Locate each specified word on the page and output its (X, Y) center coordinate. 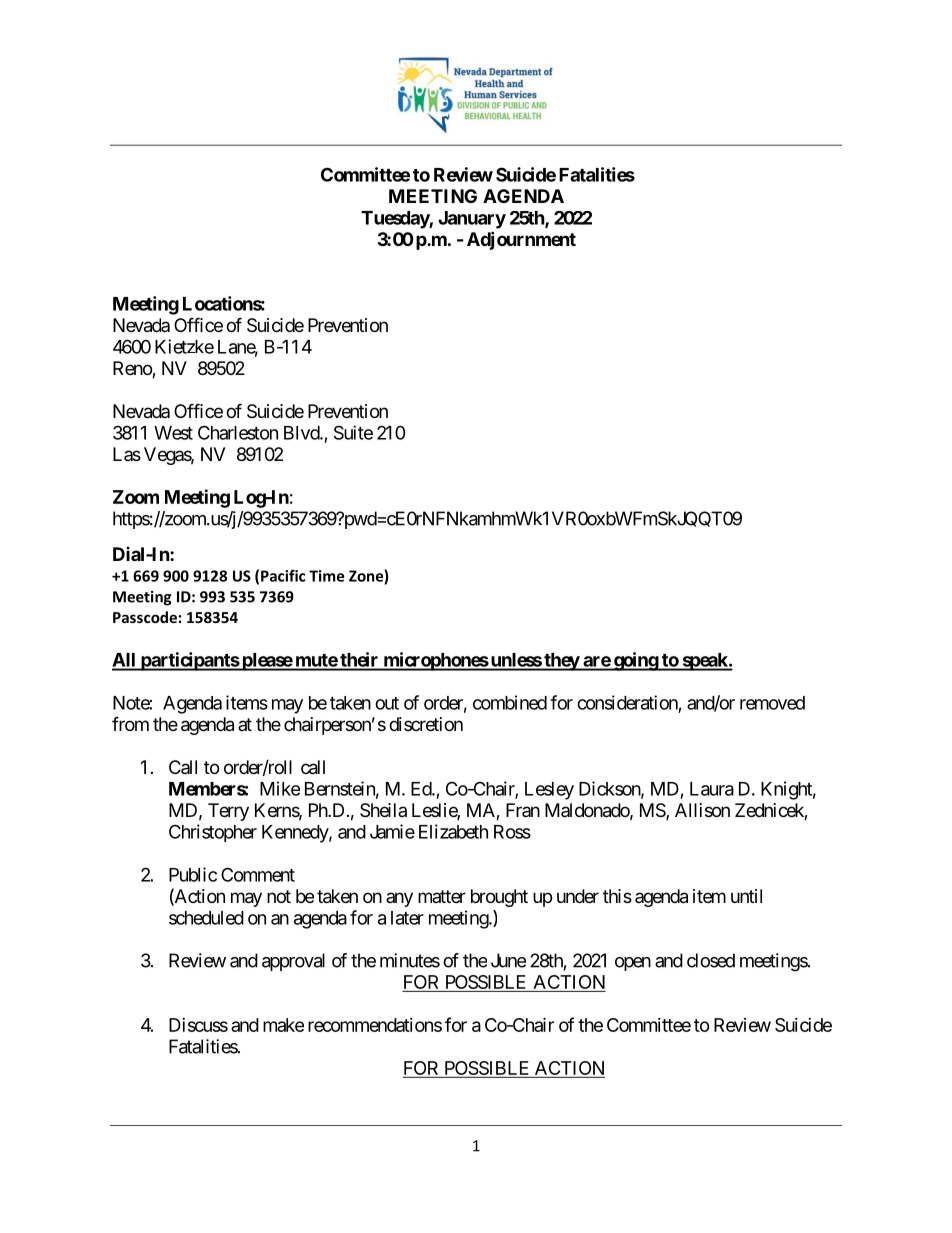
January (472, 220)
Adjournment (521, 240)
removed (772, 703)
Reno (133, 369)
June (508, 960)
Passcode (145, 617)
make (283, 1025)
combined (510, 702)
